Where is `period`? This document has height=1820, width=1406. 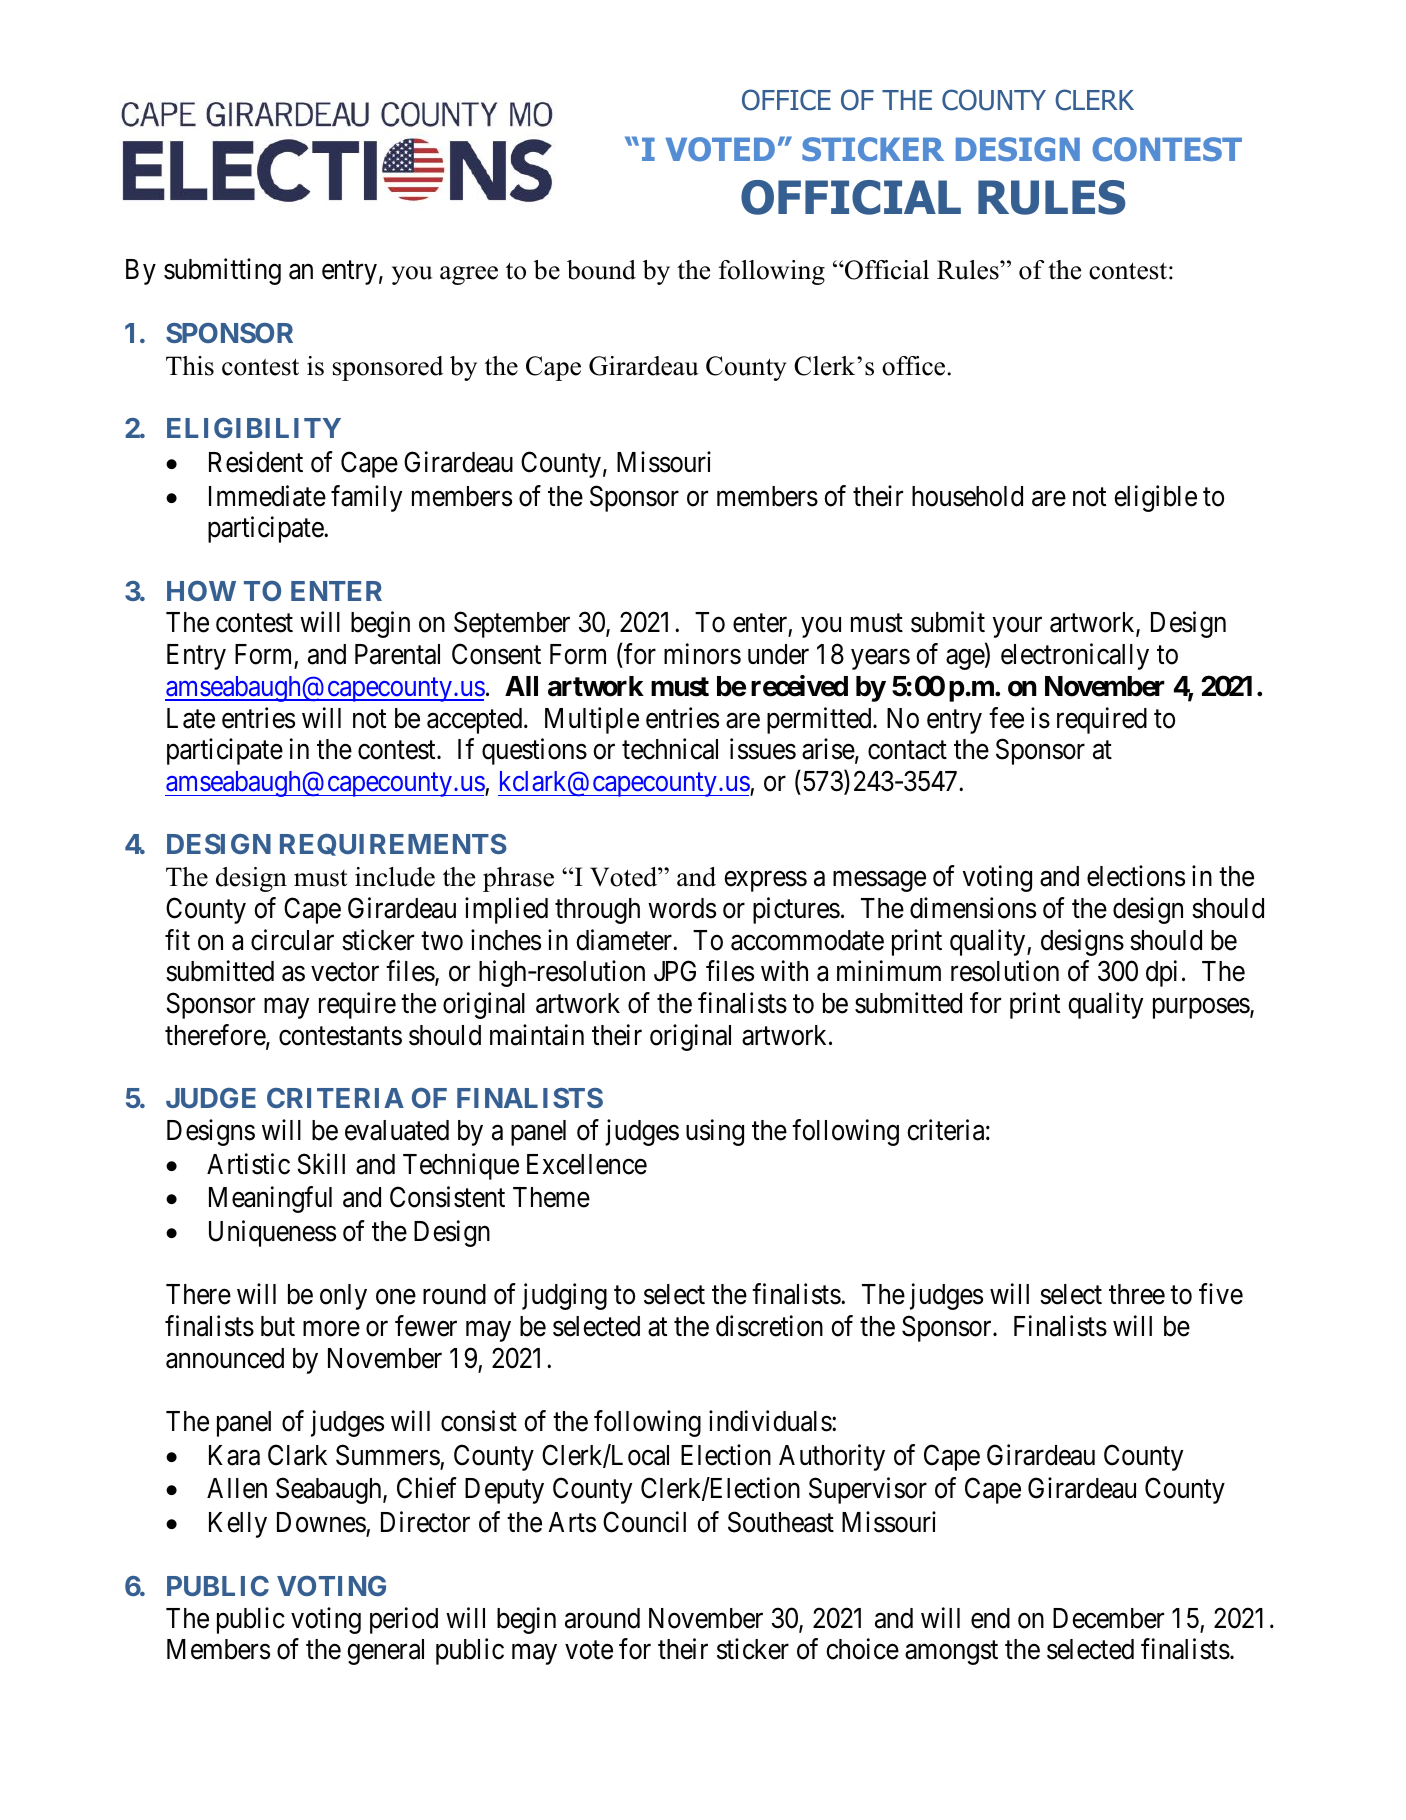
period is located at coordinates (404, 1620).
